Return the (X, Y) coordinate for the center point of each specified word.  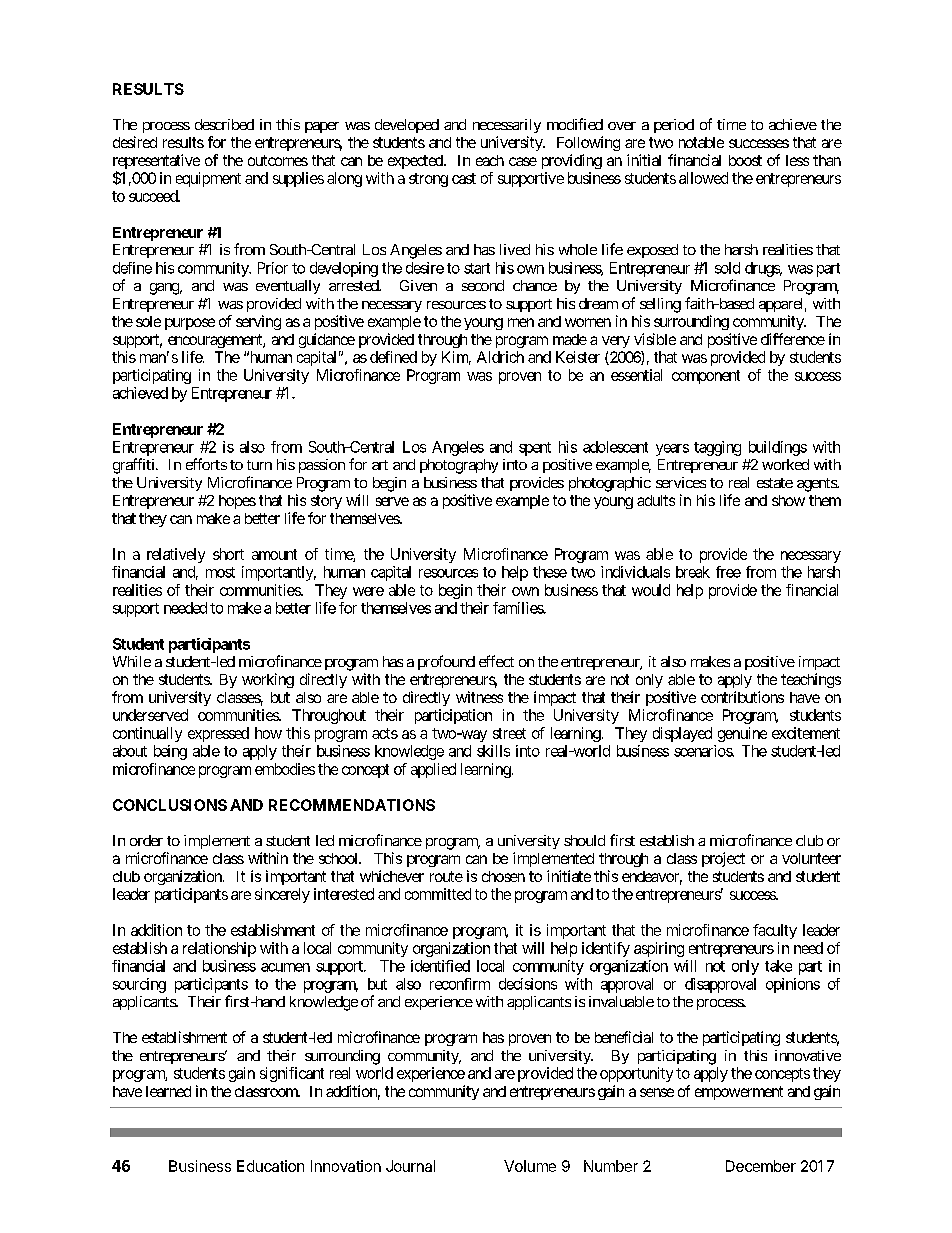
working (268, 680)
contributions (742, 697)
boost (745, 160)
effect (496, 661)
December (761, 1166)
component (706, 377)
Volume (530, 1166)
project (723, 859)
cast (464, 178)
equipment (208, 179)
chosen (503, 876)
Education (270, 1166)
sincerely (282, 895)
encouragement (216, 341)
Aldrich (500, 357)
